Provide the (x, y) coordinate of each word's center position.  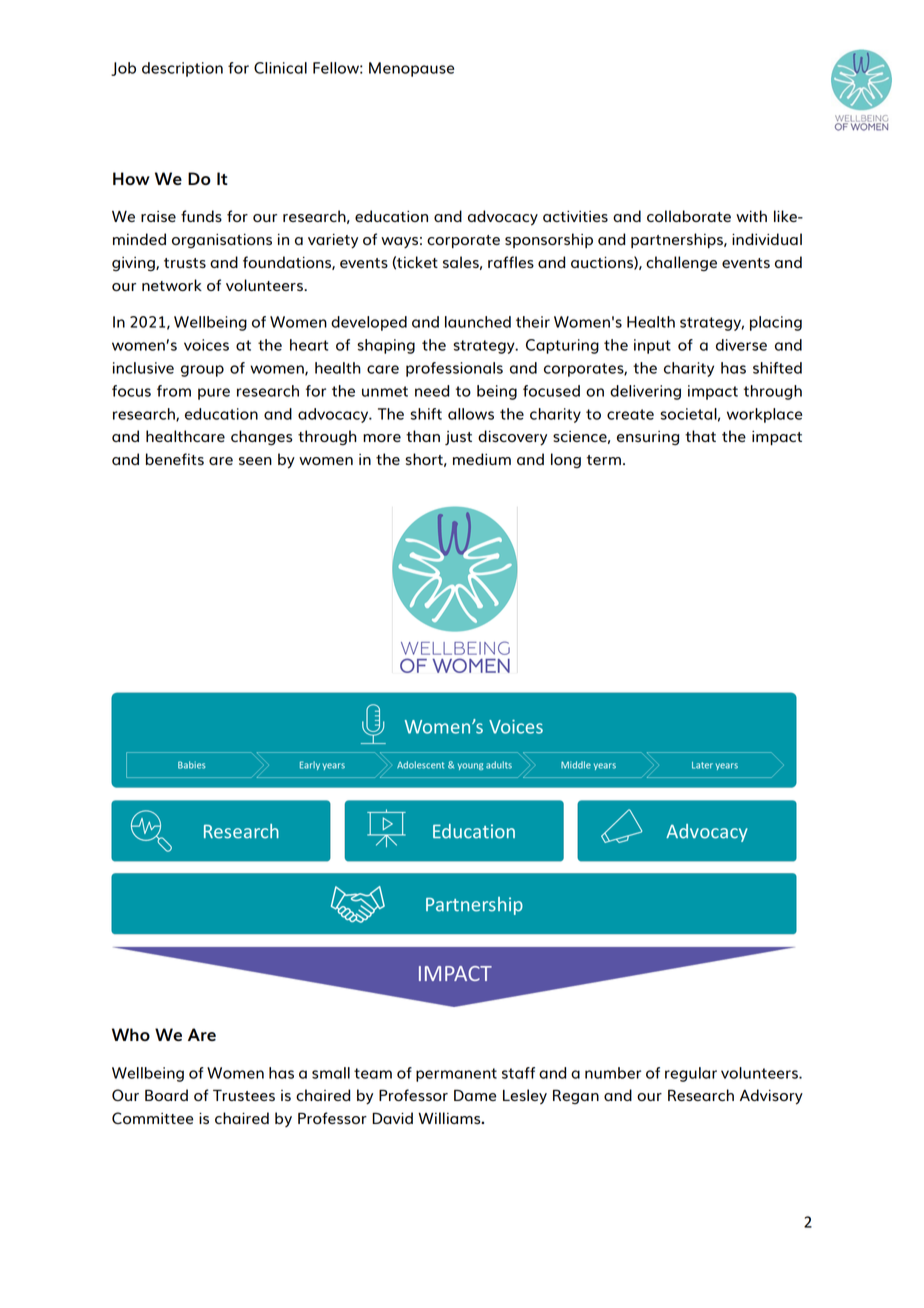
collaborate (689, 216)
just (458, 438)
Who (131, 1034)
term (604, 460)
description (182, 69)
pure (214, 394)
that (700, 436)
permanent (456, 1075)
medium (482, 459)
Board (166, 1095)
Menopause (411, 69)
